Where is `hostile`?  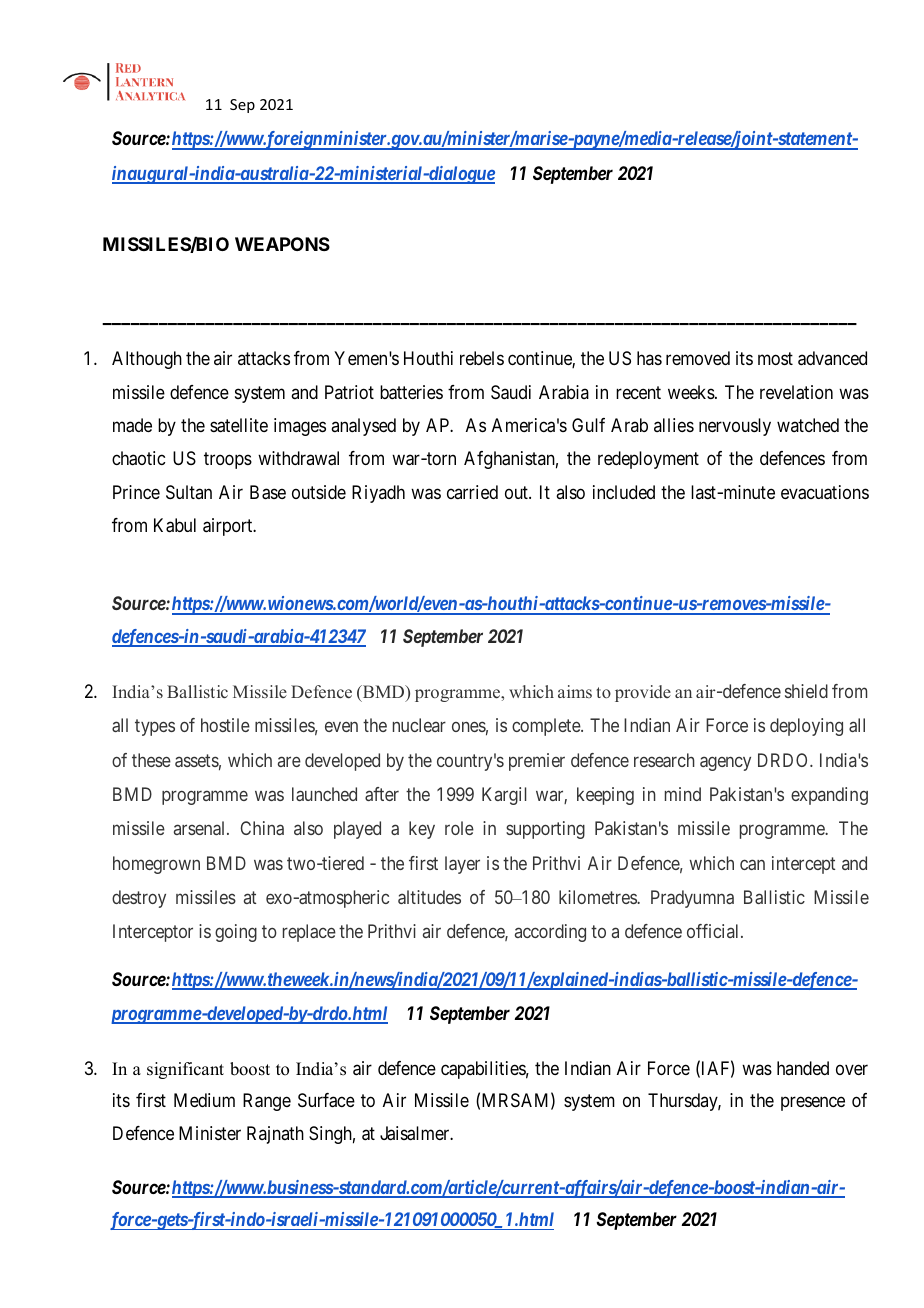
hostile is located at coordinates (225, 725).
